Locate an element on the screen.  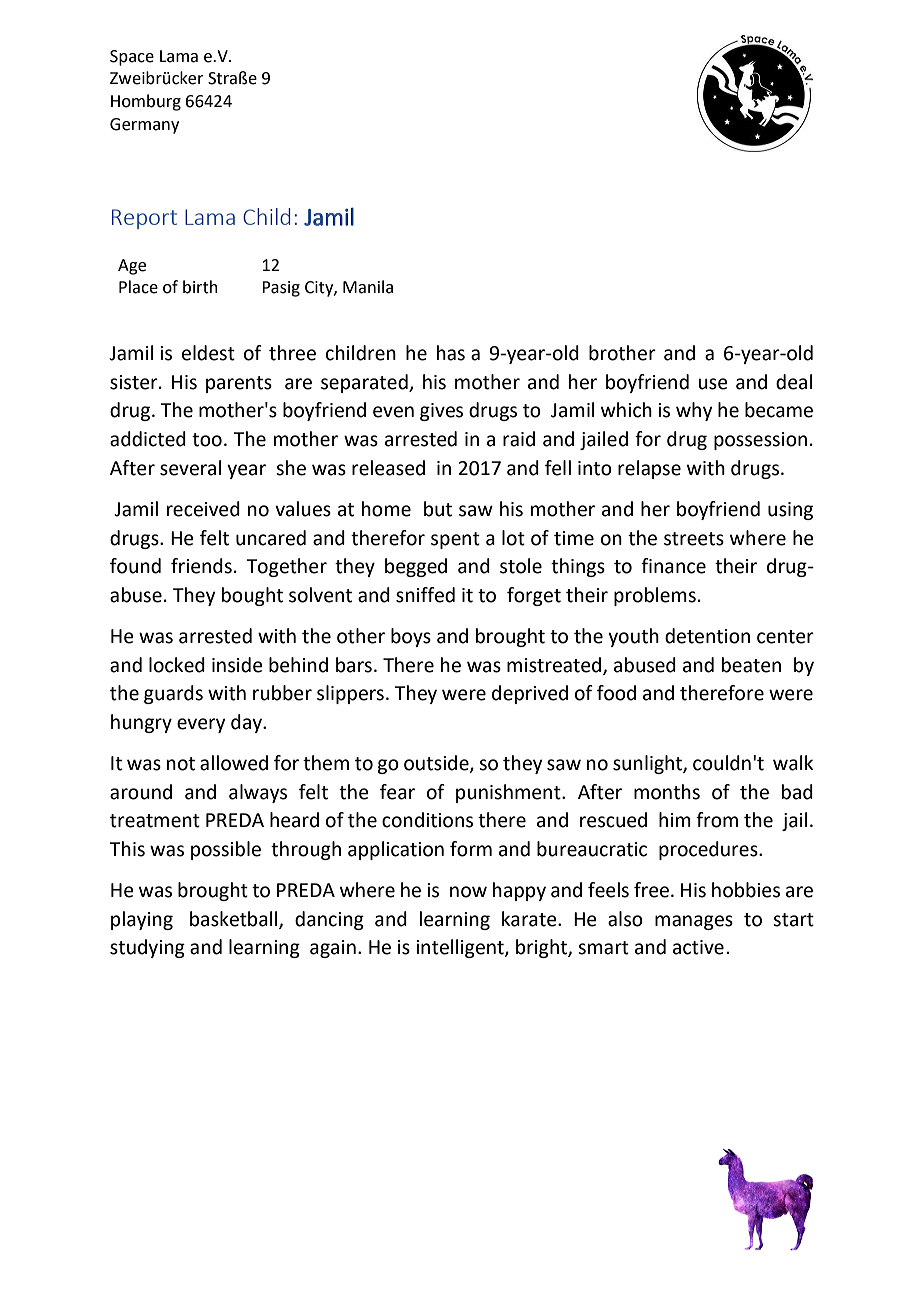
eldest is located at coordinates (208, 353).
